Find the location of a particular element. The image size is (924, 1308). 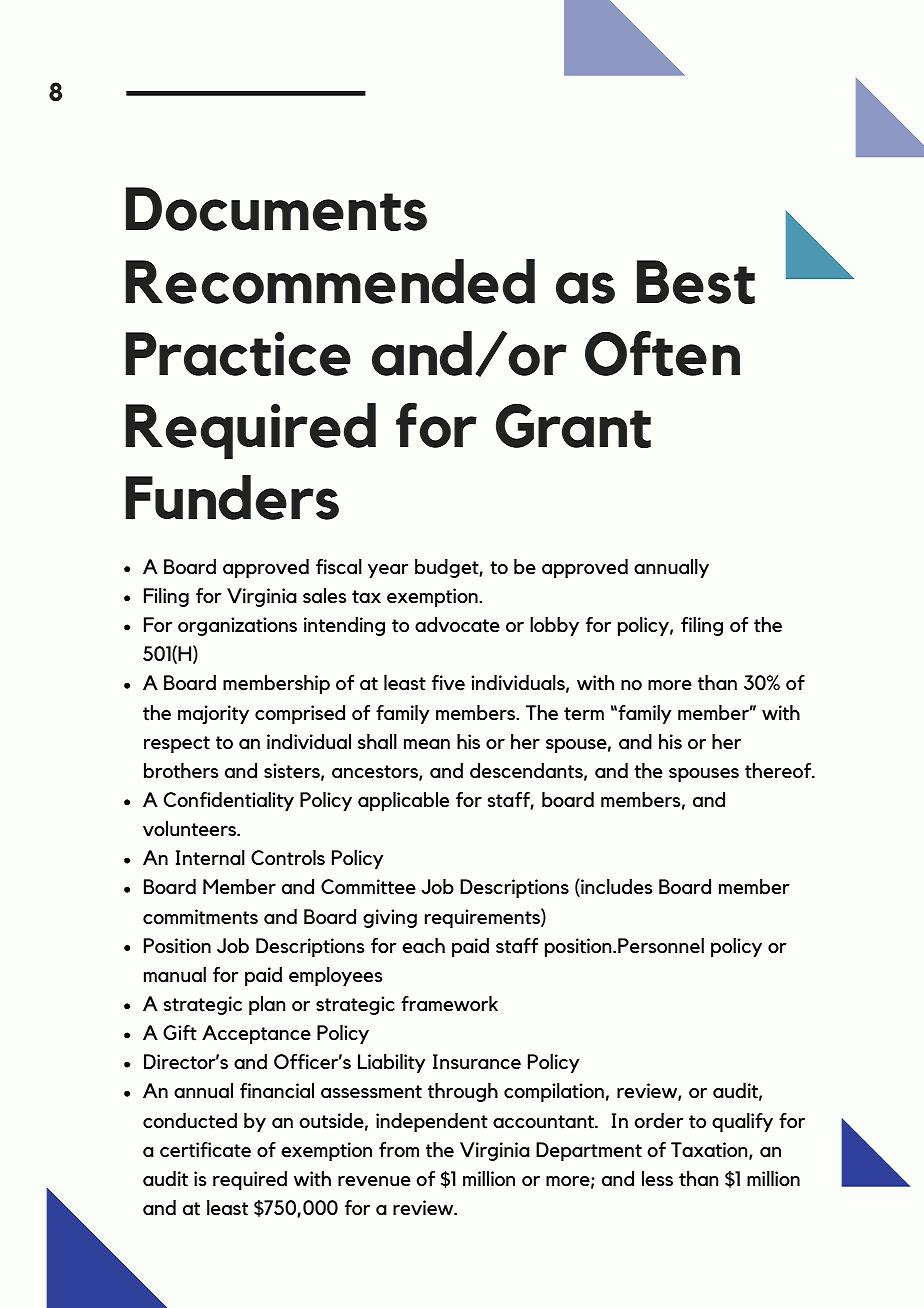

independent is located at coordinates (432, 1122).
